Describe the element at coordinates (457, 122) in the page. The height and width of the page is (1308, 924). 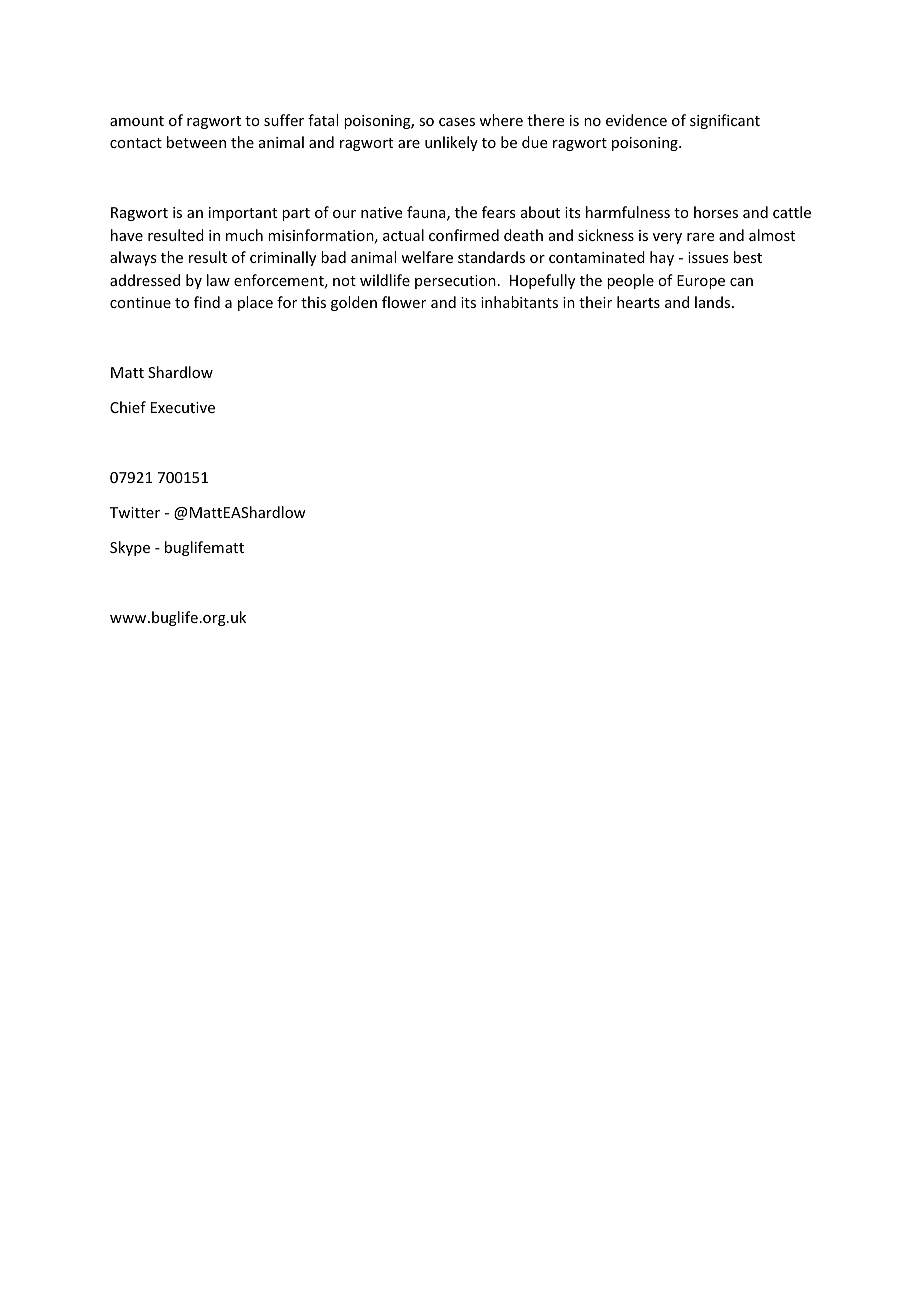
I see `cases` at that location.
